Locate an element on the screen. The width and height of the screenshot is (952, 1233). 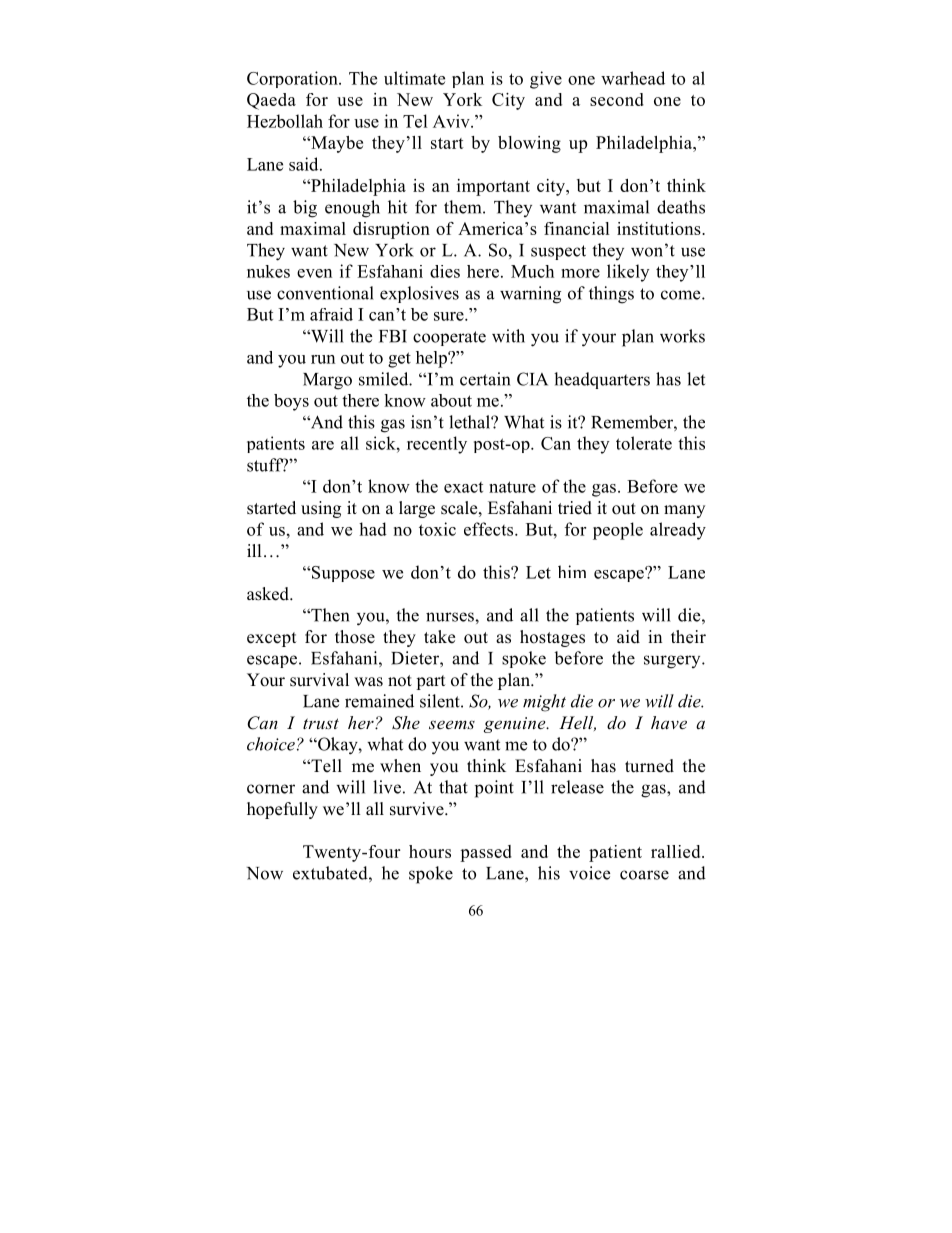
Corporation is located at coordinates (293, 79).
